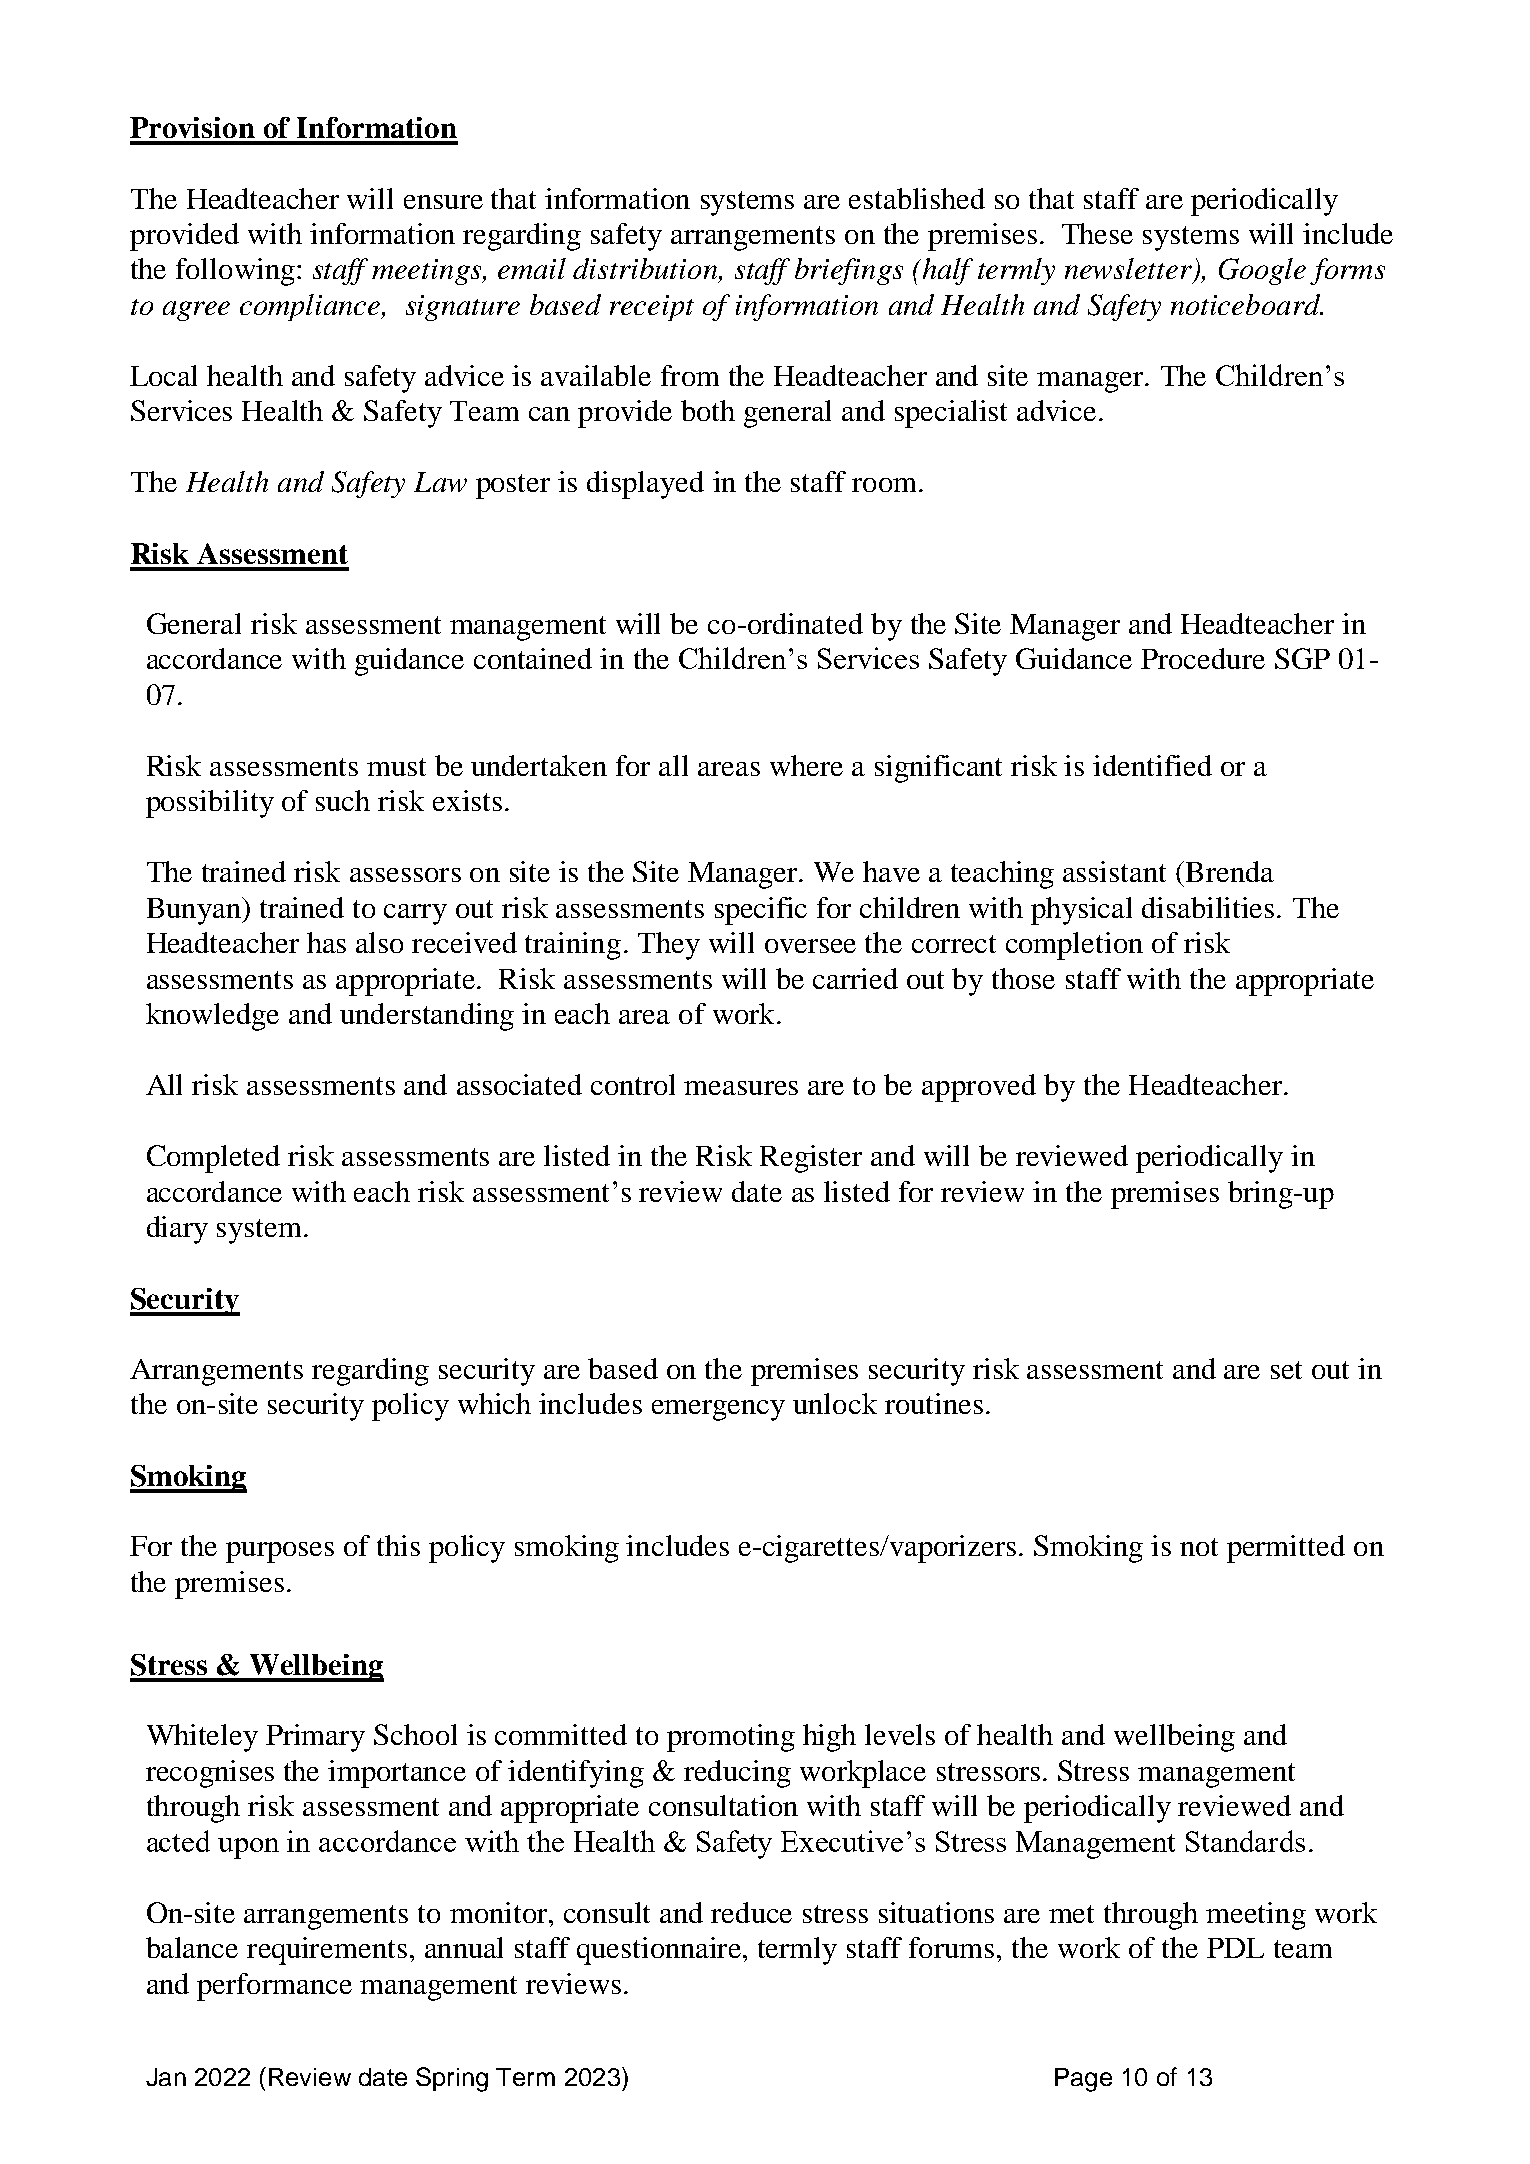 Image resolution: width=1530 pixels, height=2164 pixels. Describe the element at coordinates (274, 1987) in the screenshot. I see `performance` at that location.
